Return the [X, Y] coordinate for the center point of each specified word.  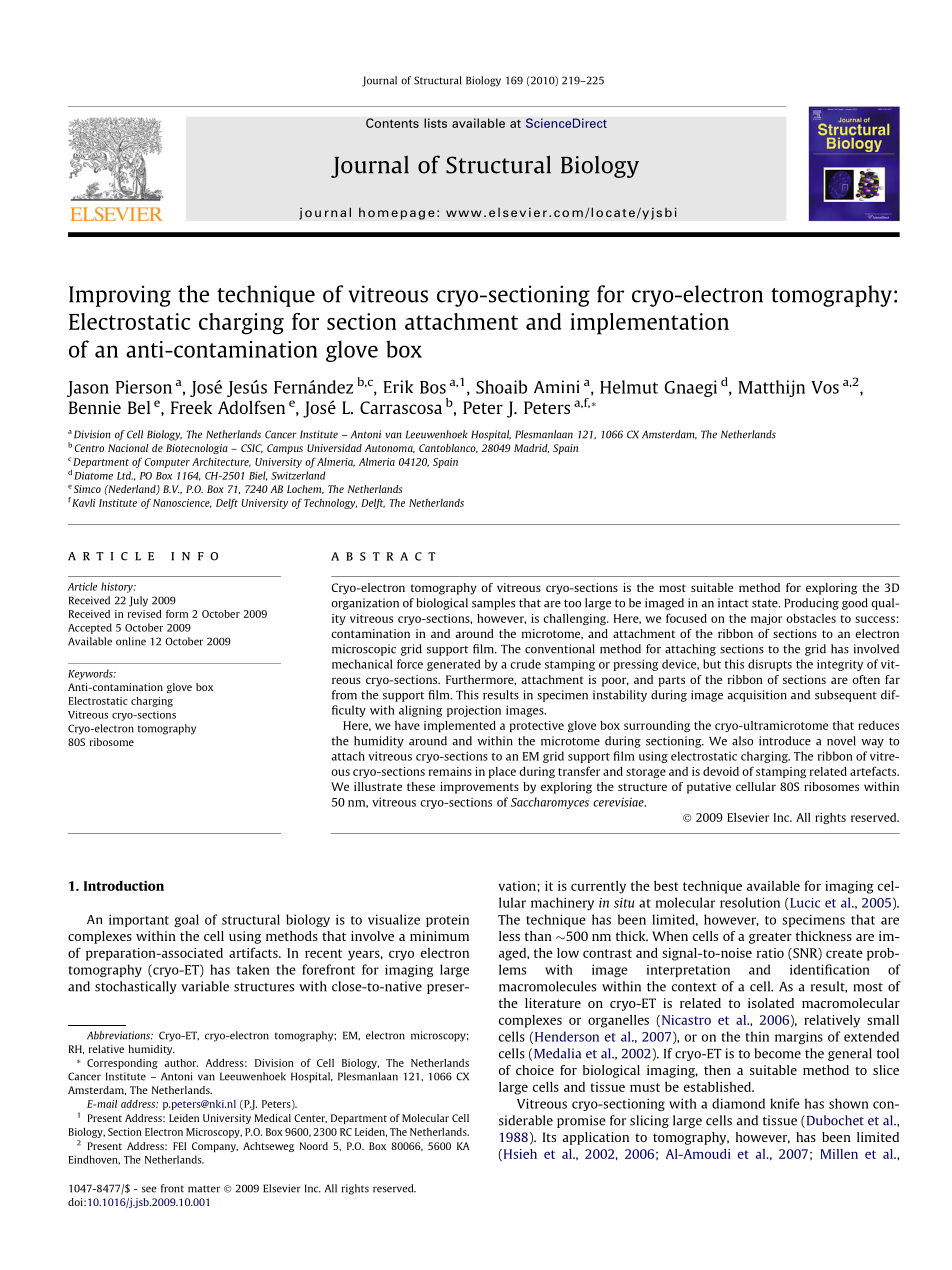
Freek [191, 407]
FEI [179, 1146]
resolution [750, 902]
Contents [392, 123]
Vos [825, 387]
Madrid [531, 448]
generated [453, 665]
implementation [649, 324]
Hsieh [519, 1155]
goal [186, 920]
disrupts [770, 665]
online [131, 641]
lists [435, 123]
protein [447, 920]
